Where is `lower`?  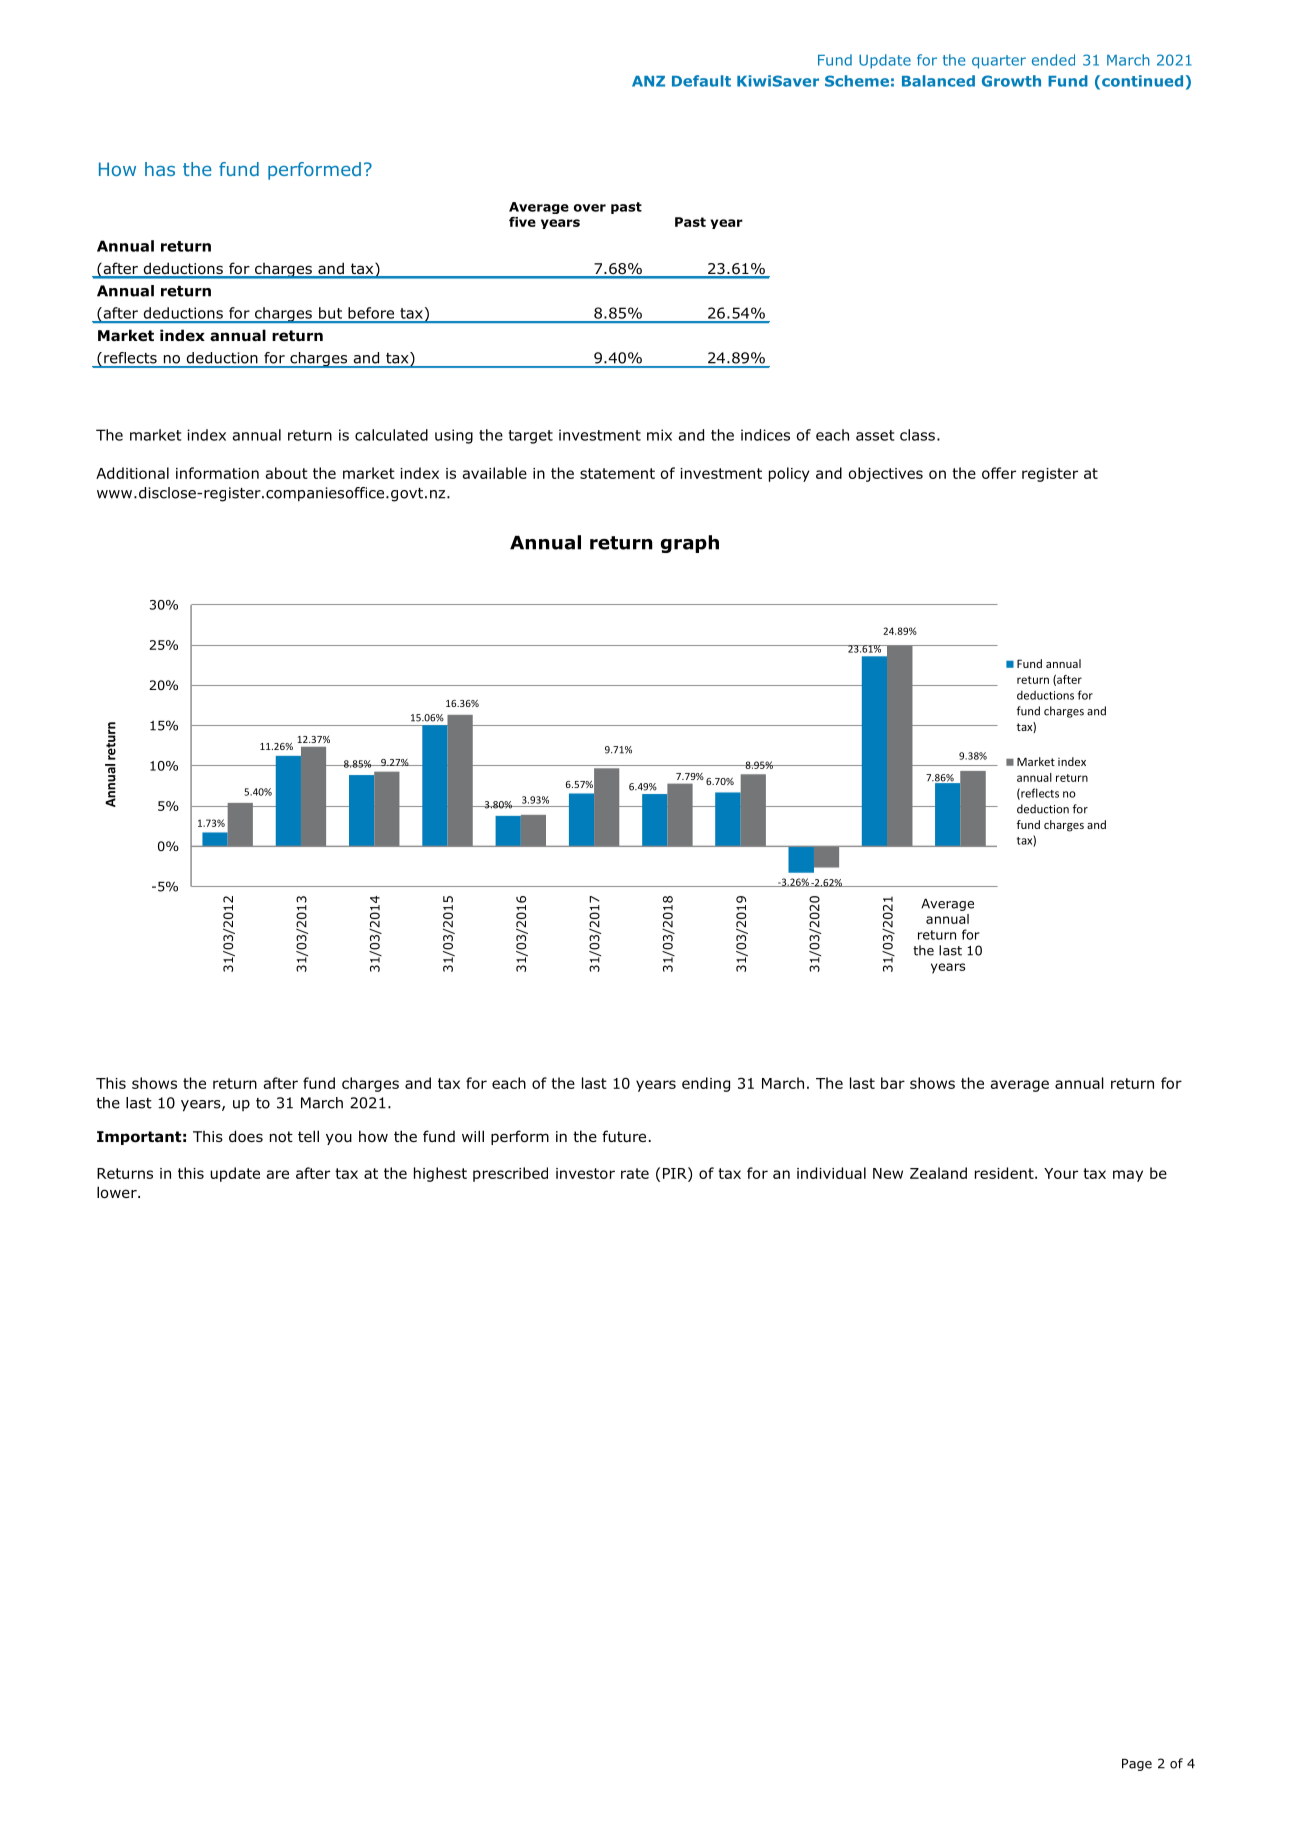
lower is located at coordinates (118, 1192).
